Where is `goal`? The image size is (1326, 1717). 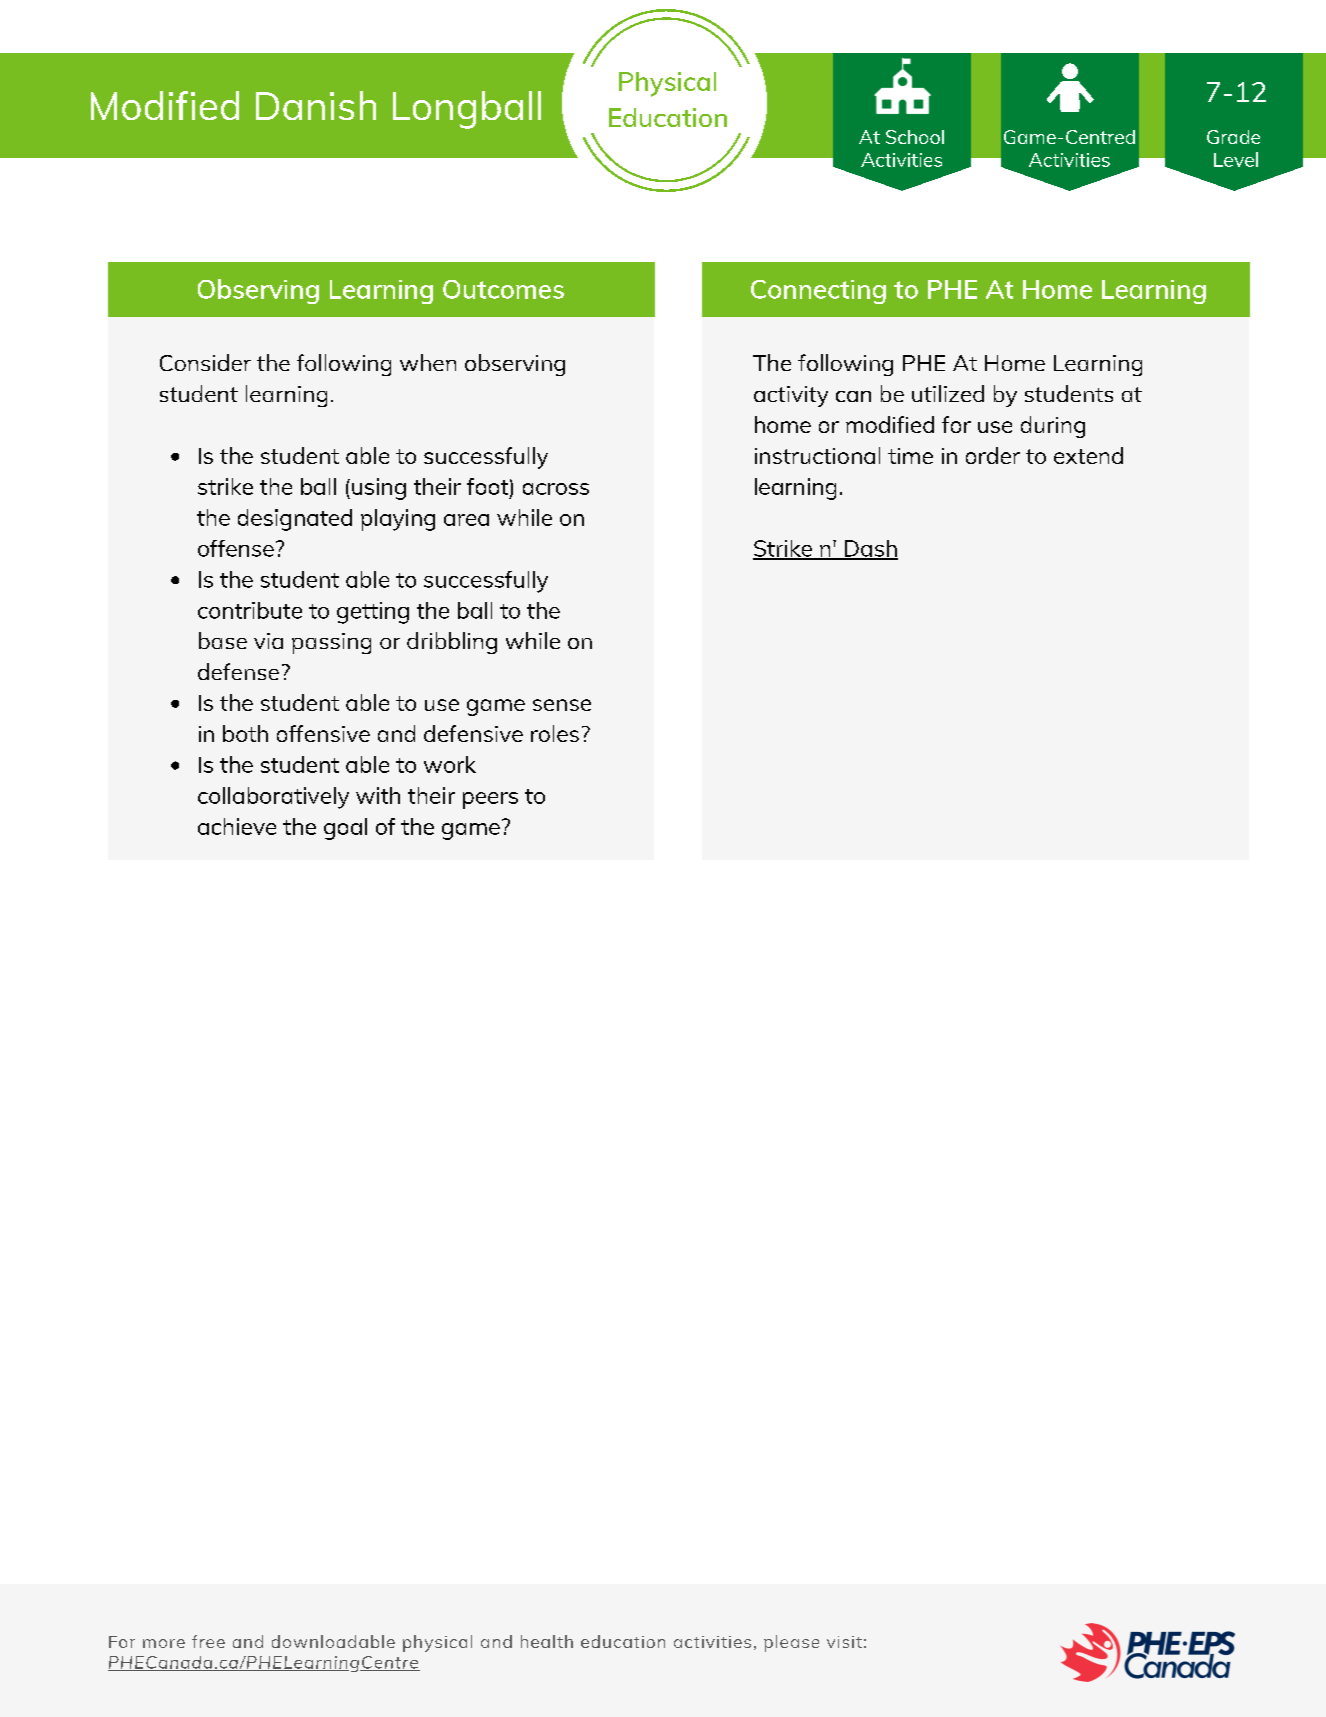 goal is located at coordinates (345, 829).
